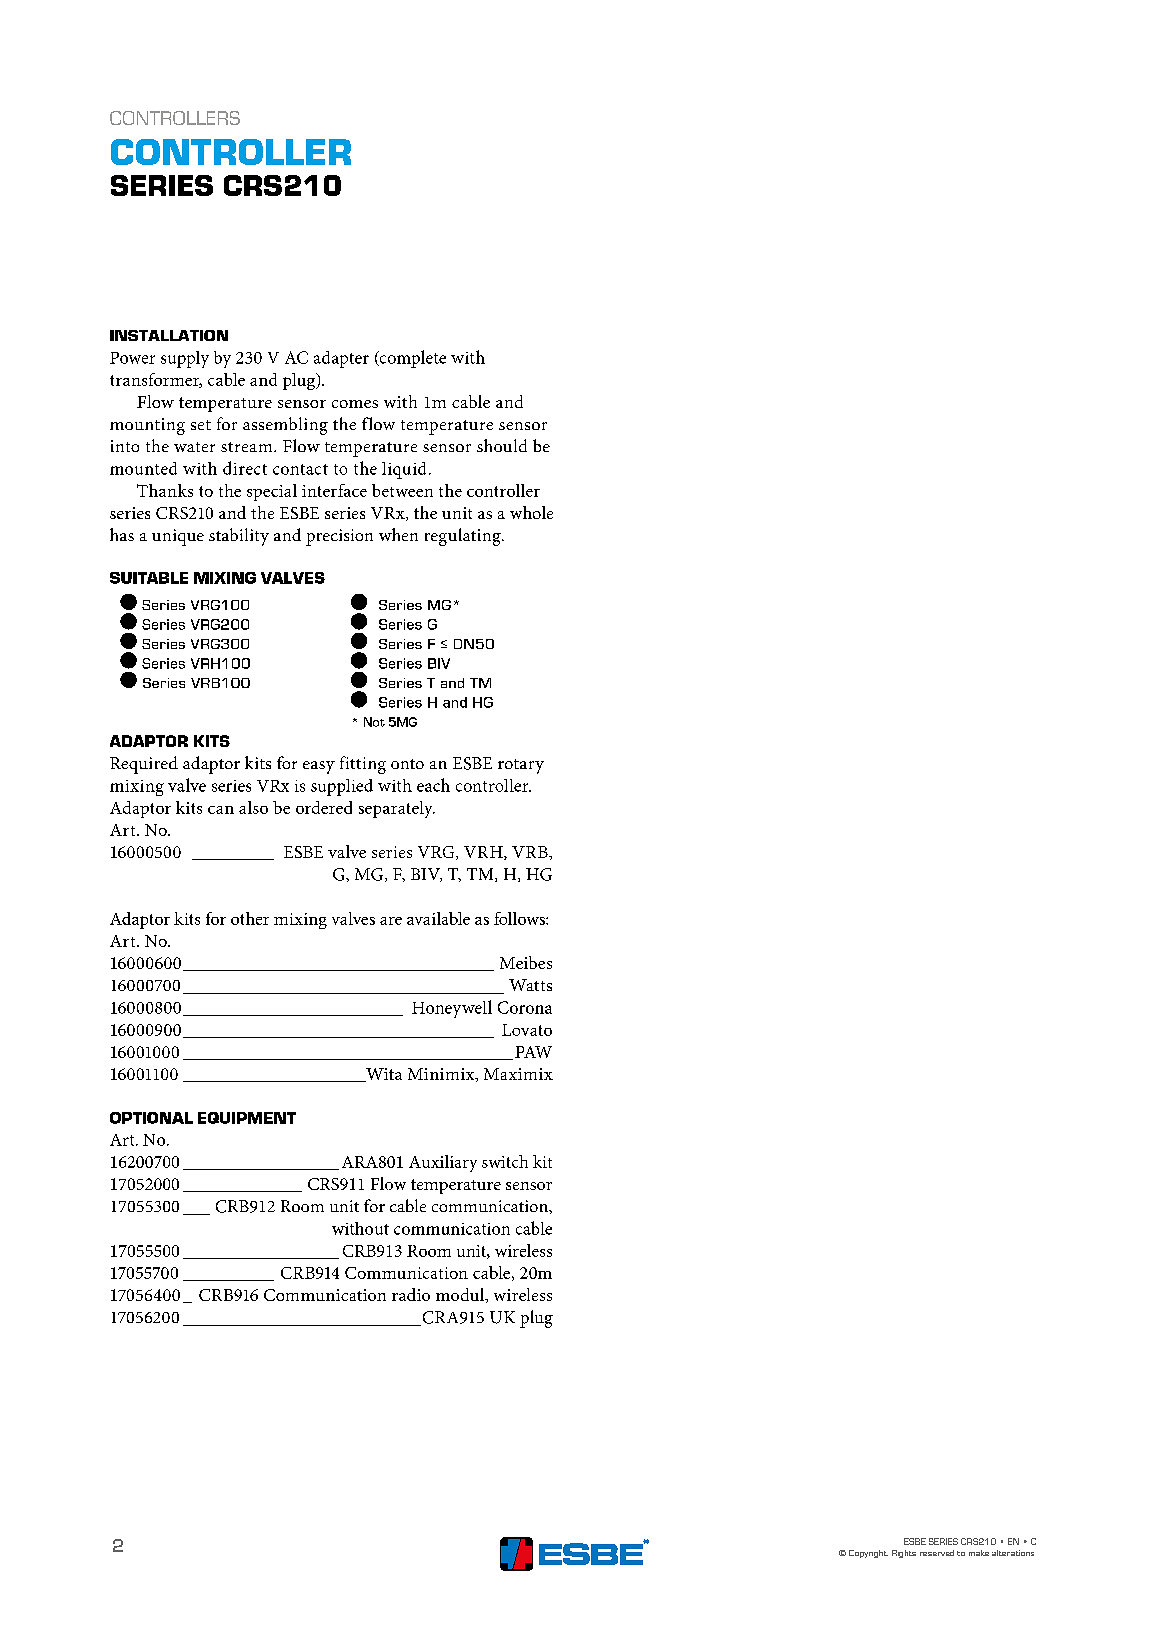 The image size is (1149, 1625). Describe the element at coordinates (464, 537) in the screenshot. I see `regulating` at that location.
